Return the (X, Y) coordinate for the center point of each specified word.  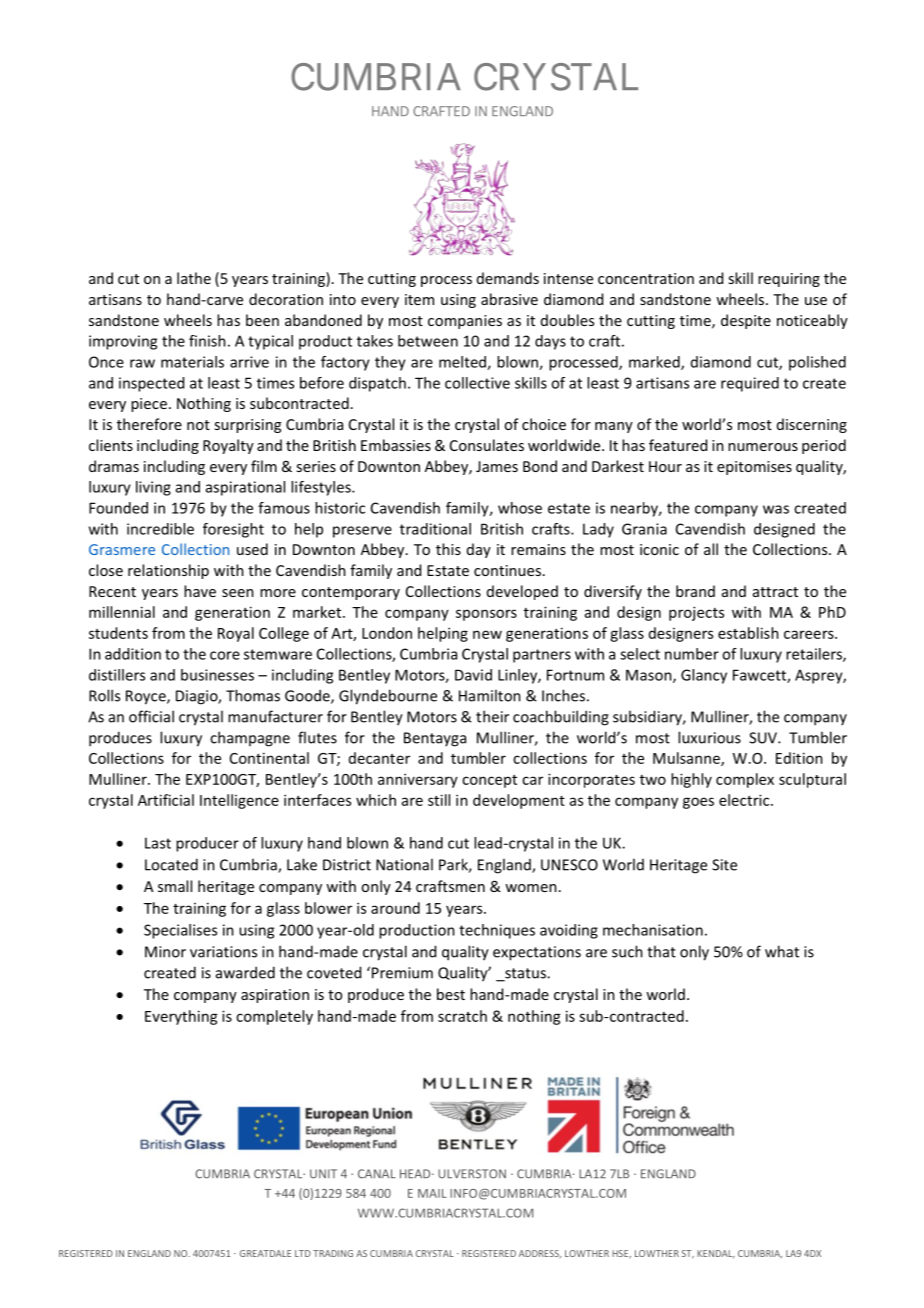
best (451, 994)
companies (465, 322)
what (782, 951)
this (448, 549)
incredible (160, 529)
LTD (303, 1253)
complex (745, 780)
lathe (194, 278)
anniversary (418, 780)
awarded (245, 972)
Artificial (166, 800)
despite (746, 321)
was (776, 509)
